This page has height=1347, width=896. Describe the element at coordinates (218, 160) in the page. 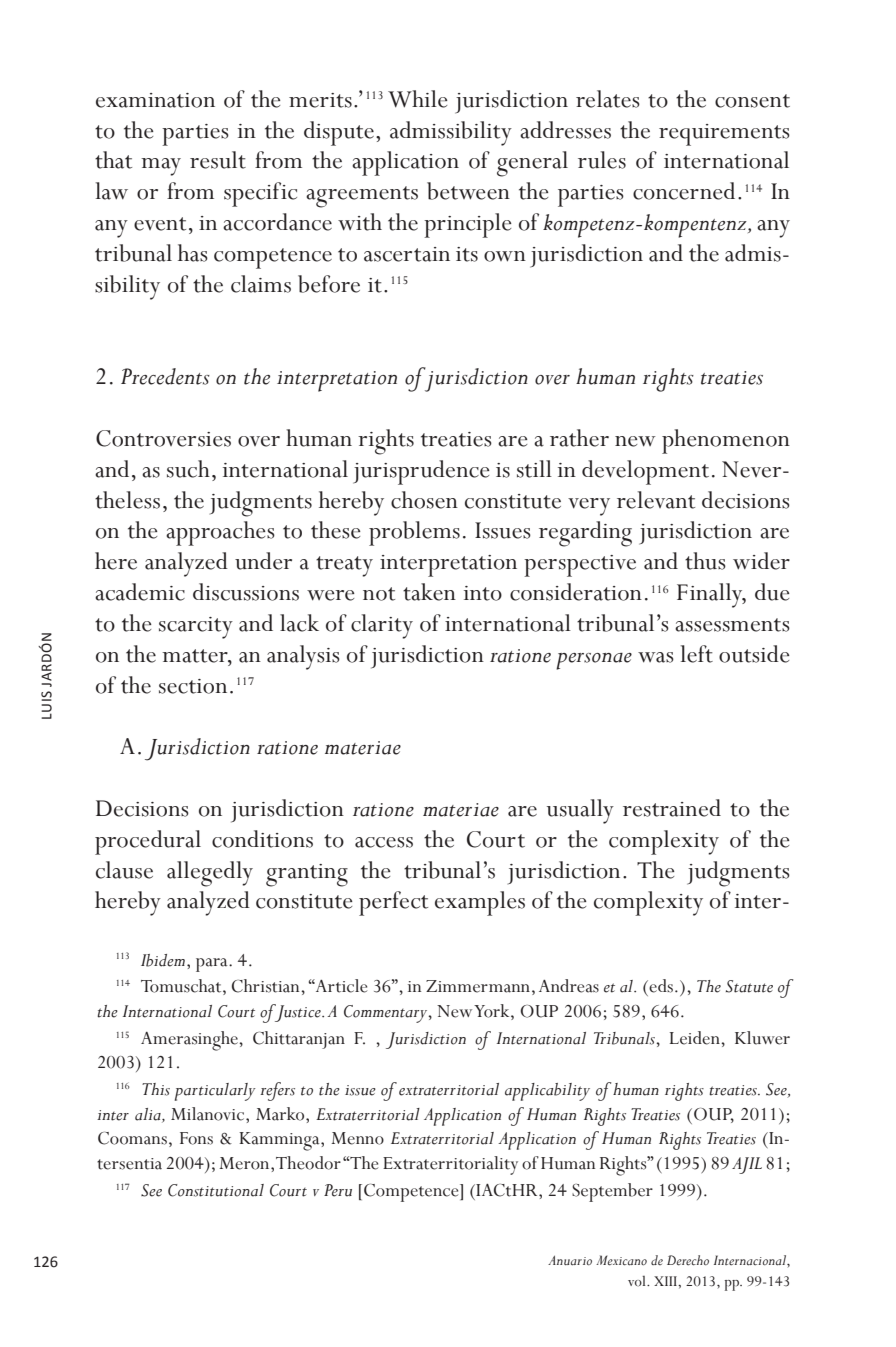

I see `result` at that location.
